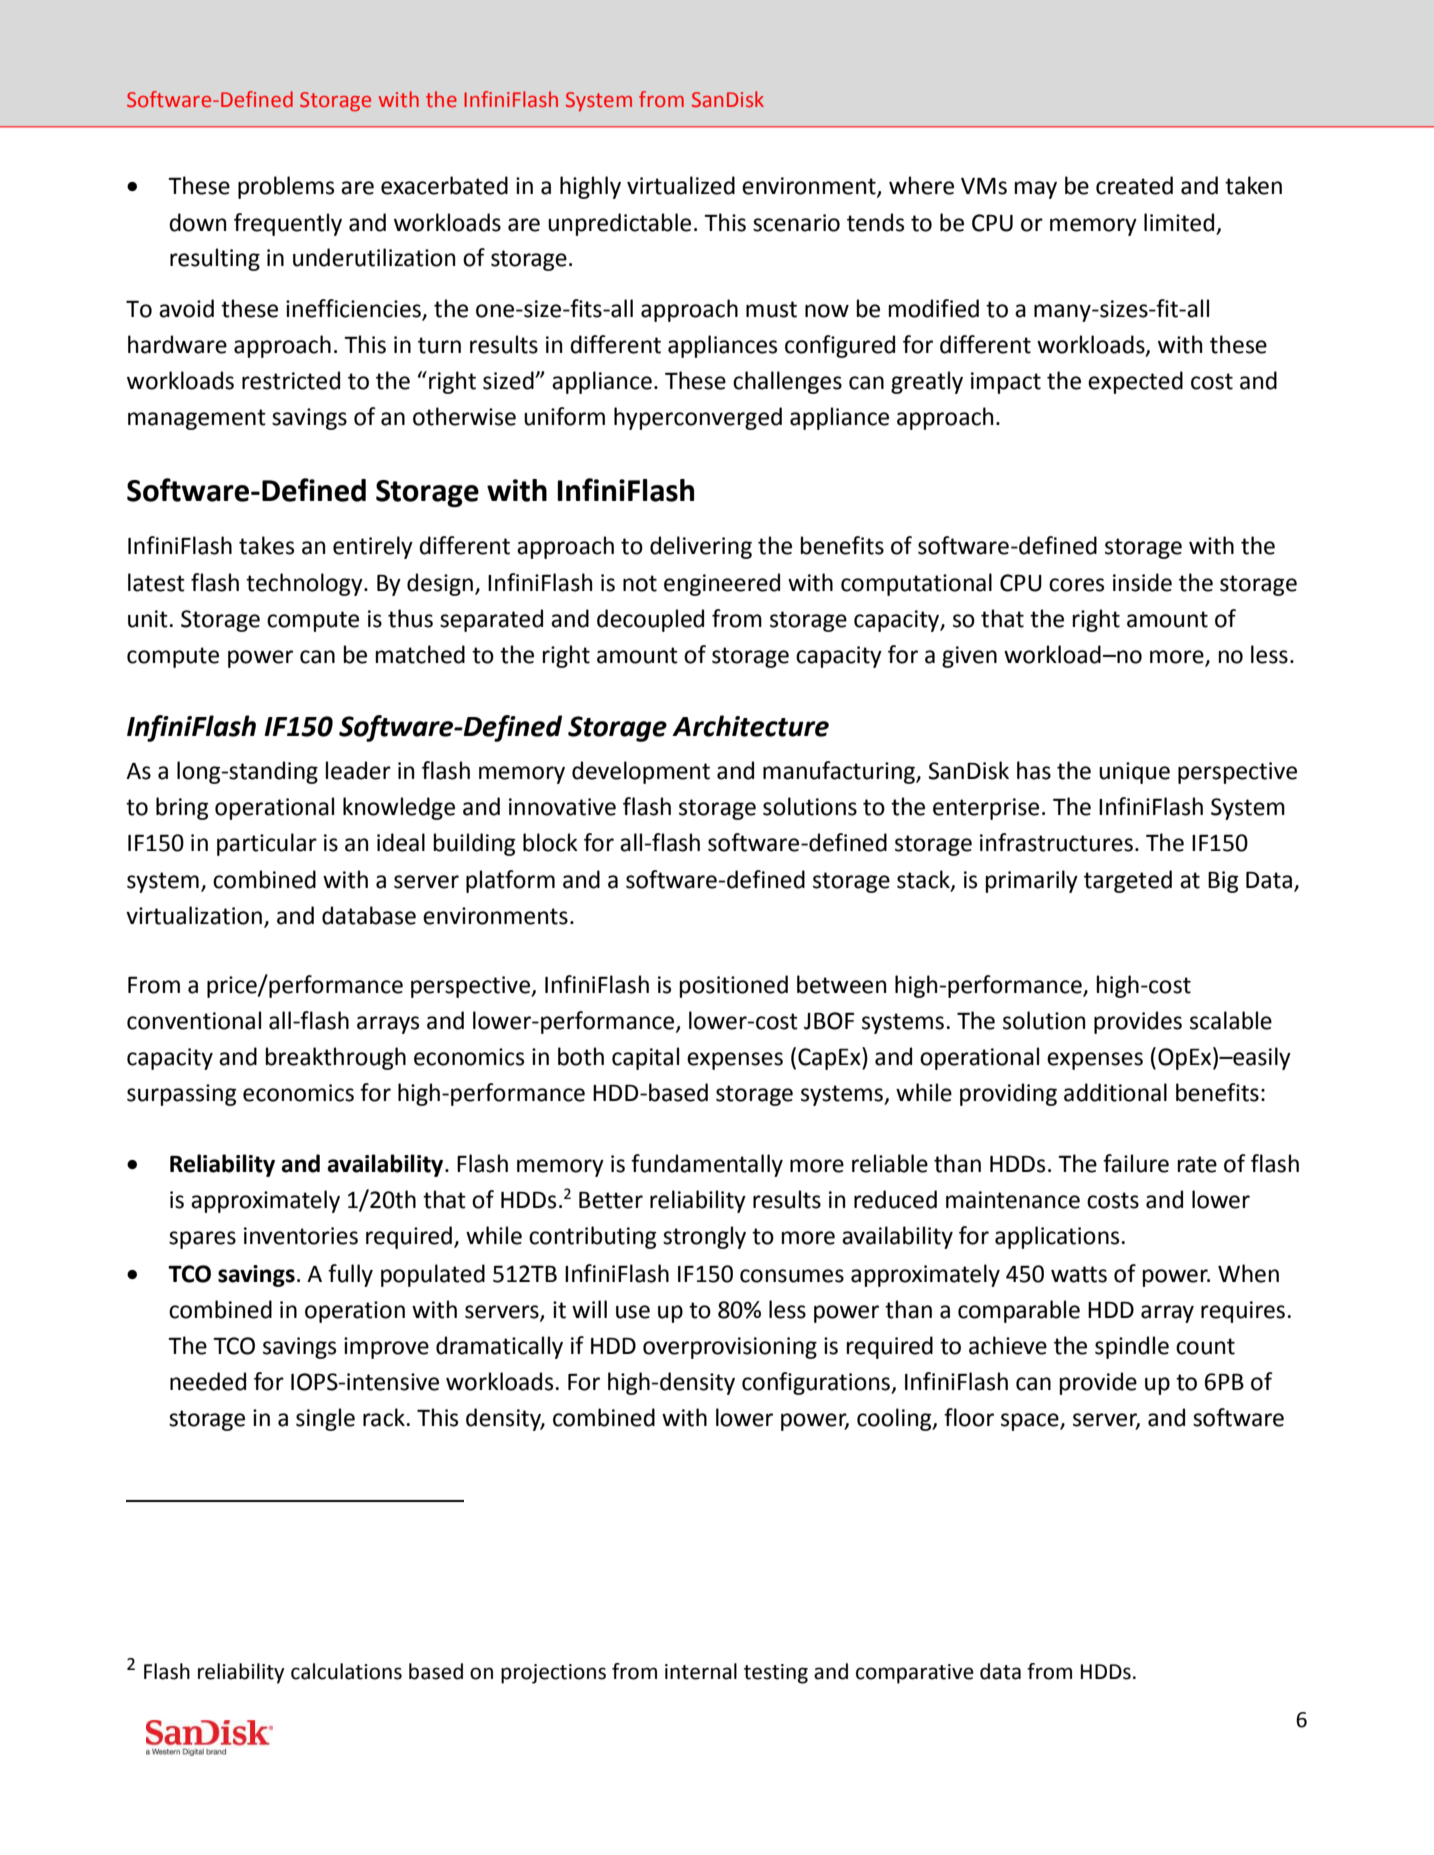  Describe the element at coordinates (681, 185) in the screenshot. I see `virtualized` at that location.
